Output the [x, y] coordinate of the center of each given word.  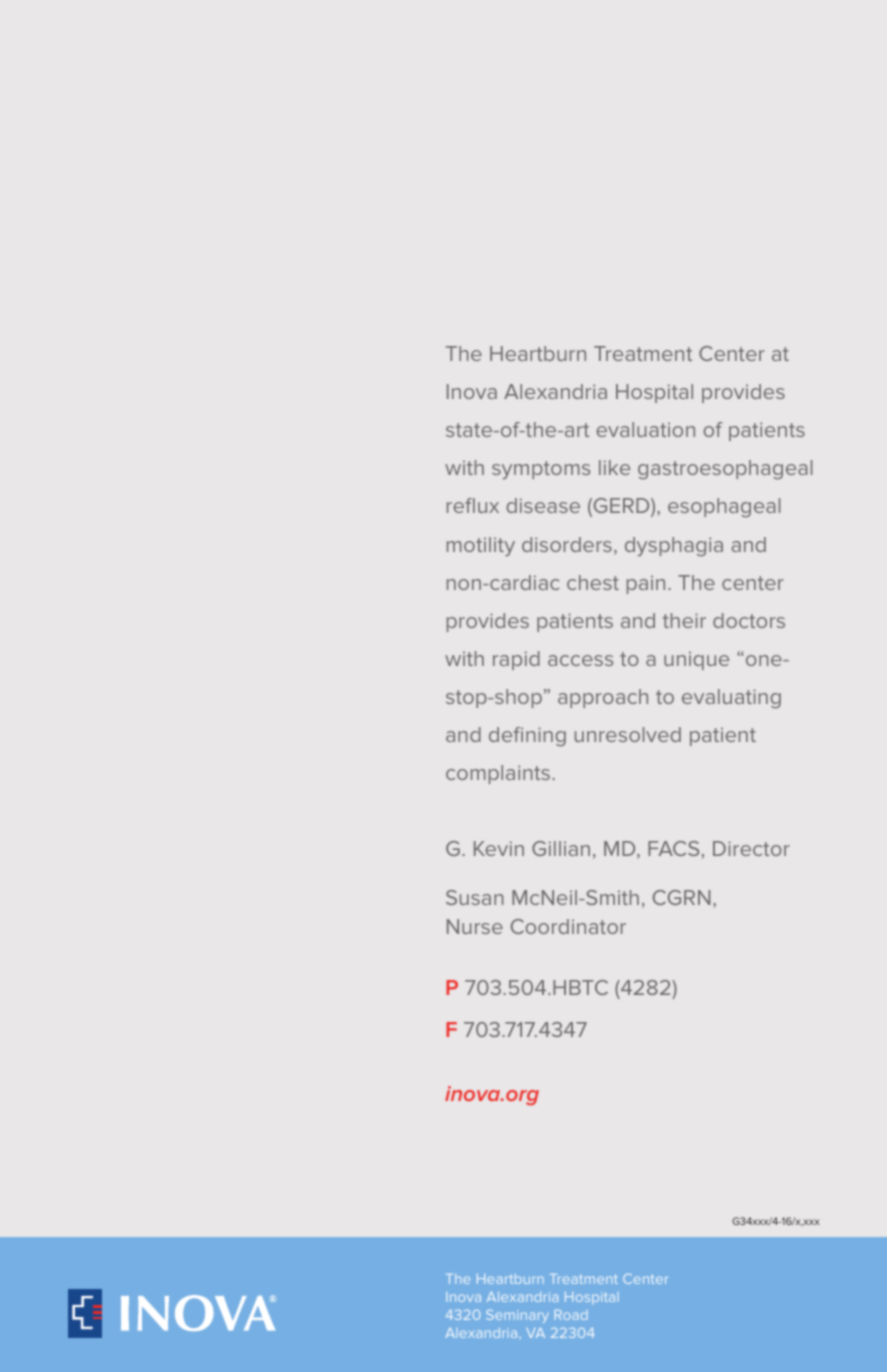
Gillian [561, 848]
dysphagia [674, 546]
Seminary [517, 1316]
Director [751, 848]
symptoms [541, 470]
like [614, 467]
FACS [673, 848]
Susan [475, 897]
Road [571, 1315]
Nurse [475, 926]
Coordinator [568, 926]
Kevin [499, 848]
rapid [516, 660]
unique [696, 660]
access [580, 660]
